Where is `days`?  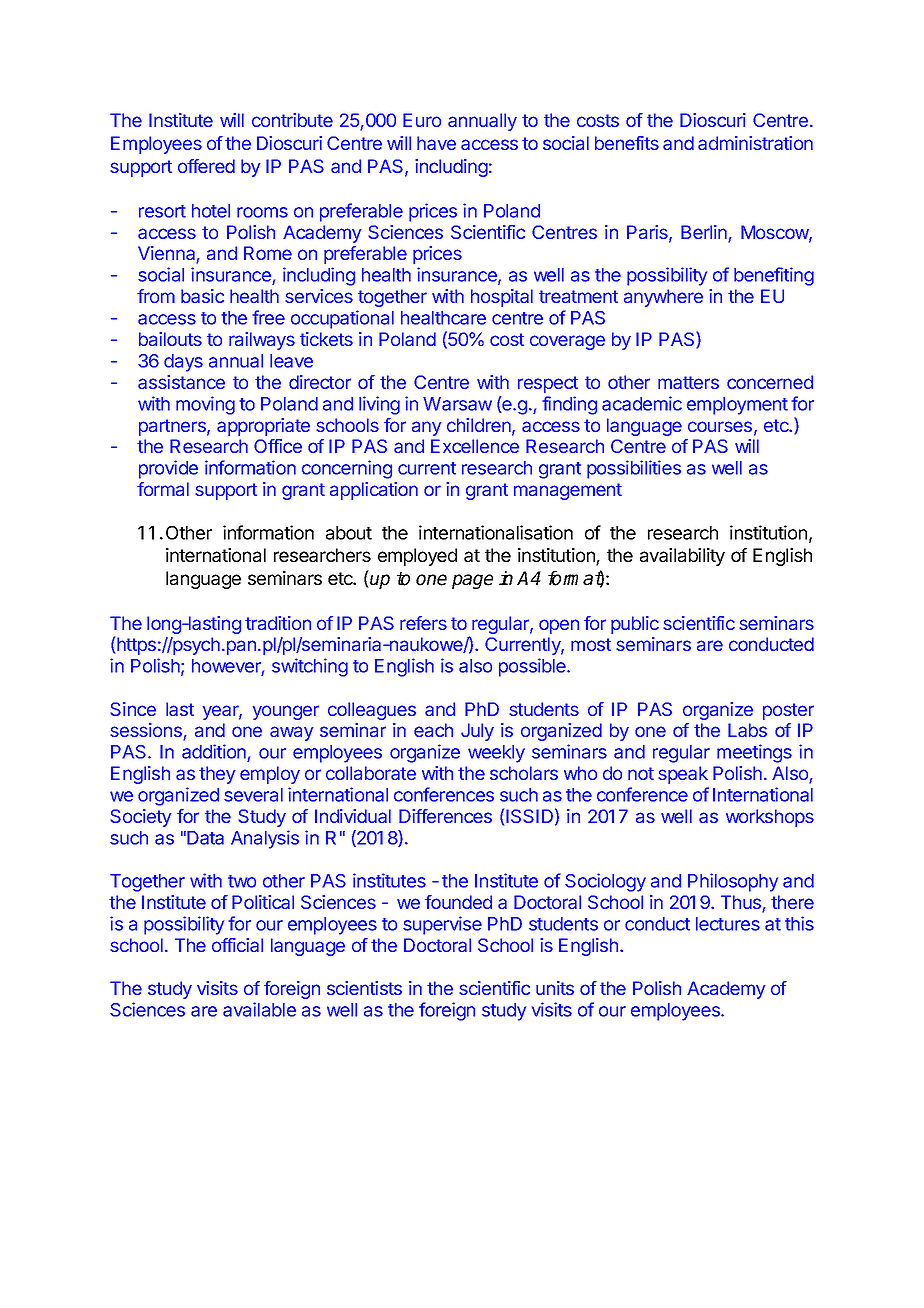 days is located at coordinates (183, 363).
